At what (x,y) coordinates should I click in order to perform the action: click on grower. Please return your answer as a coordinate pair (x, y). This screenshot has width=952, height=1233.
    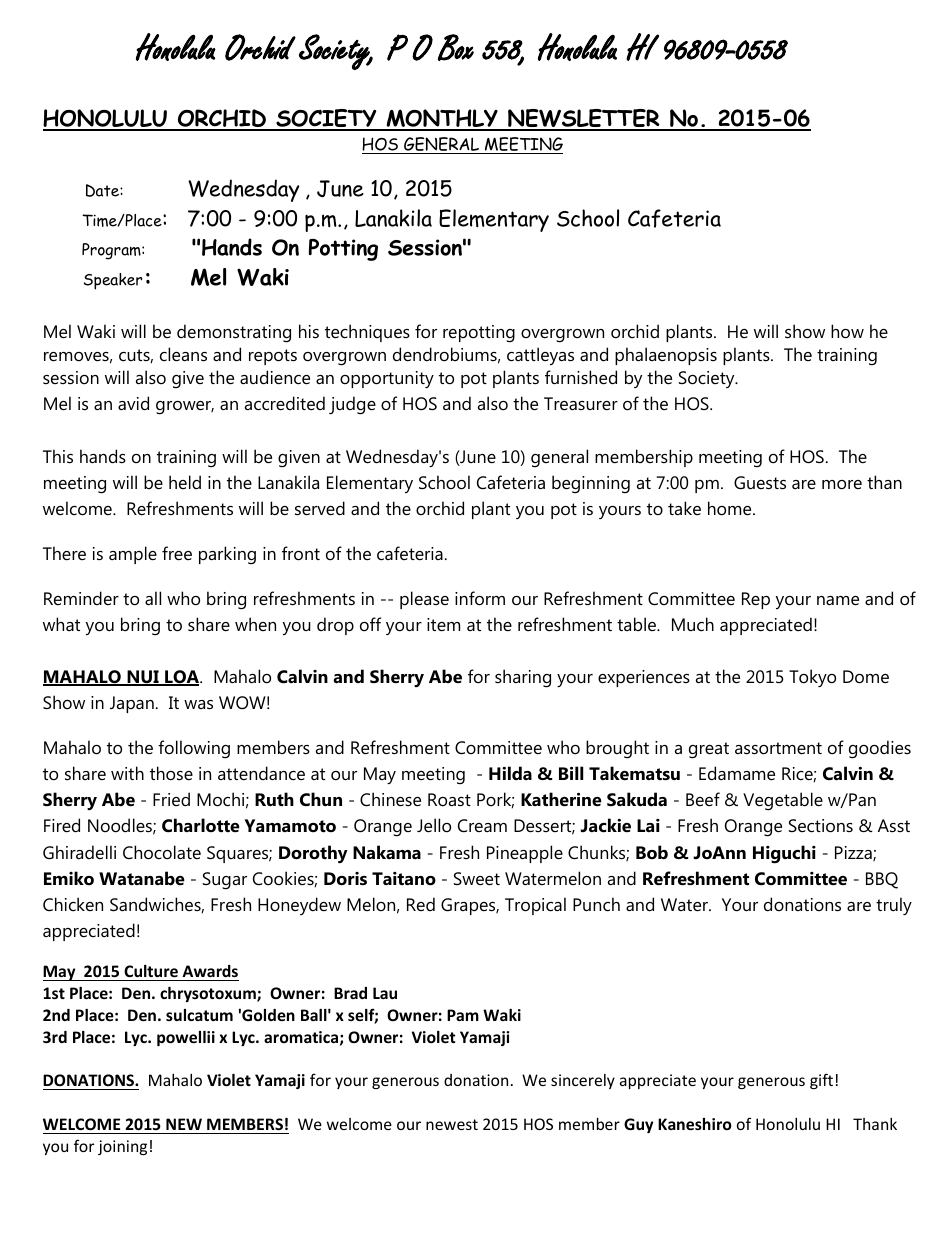
    Looking at the image, I should click on (185, 408).
